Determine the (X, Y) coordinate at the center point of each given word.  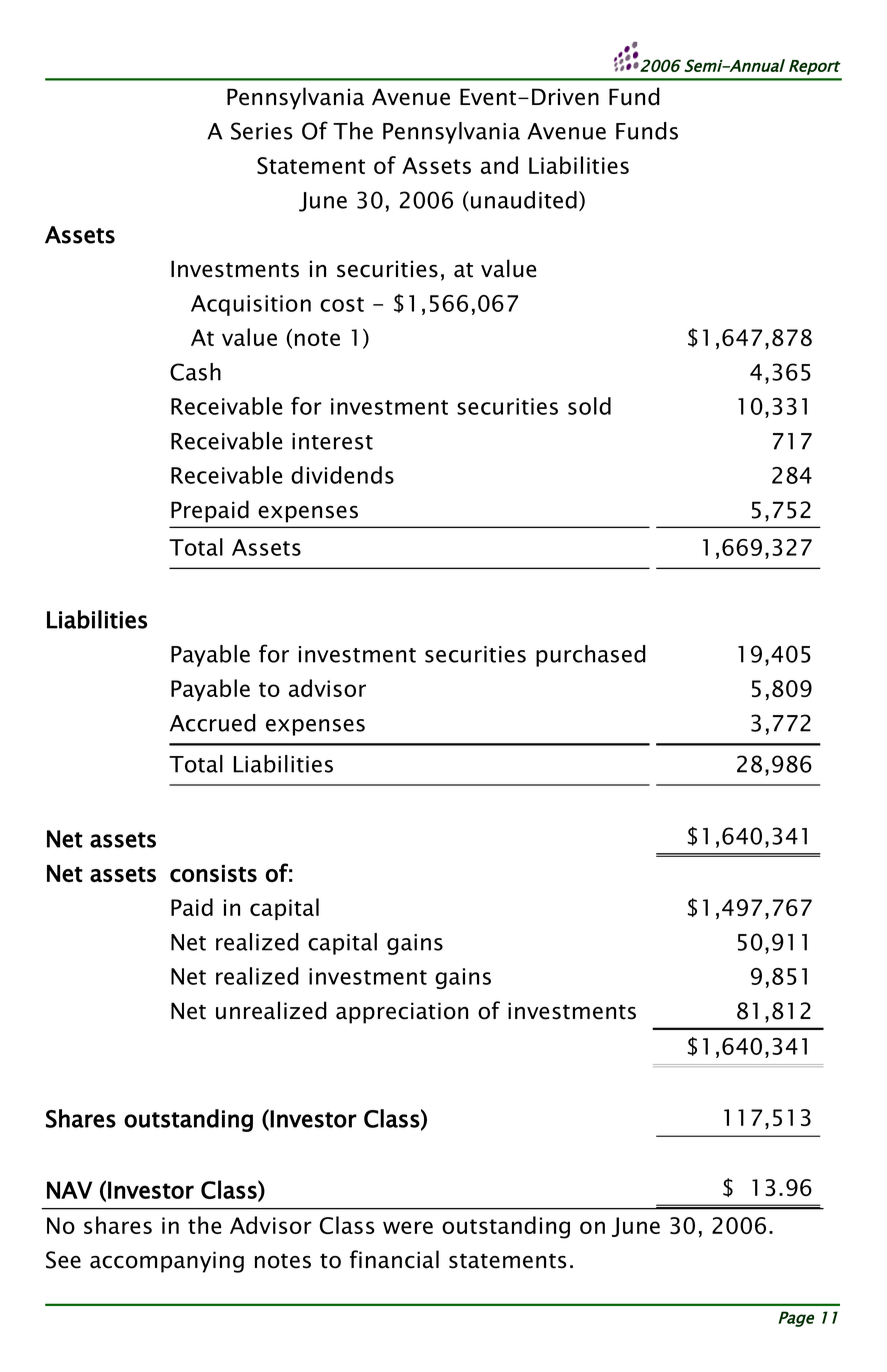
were (408, 1227)
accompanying (167, 1262)
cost (342, 304)
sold (589, 406)
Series (262, 131)
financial (394, 1259)
